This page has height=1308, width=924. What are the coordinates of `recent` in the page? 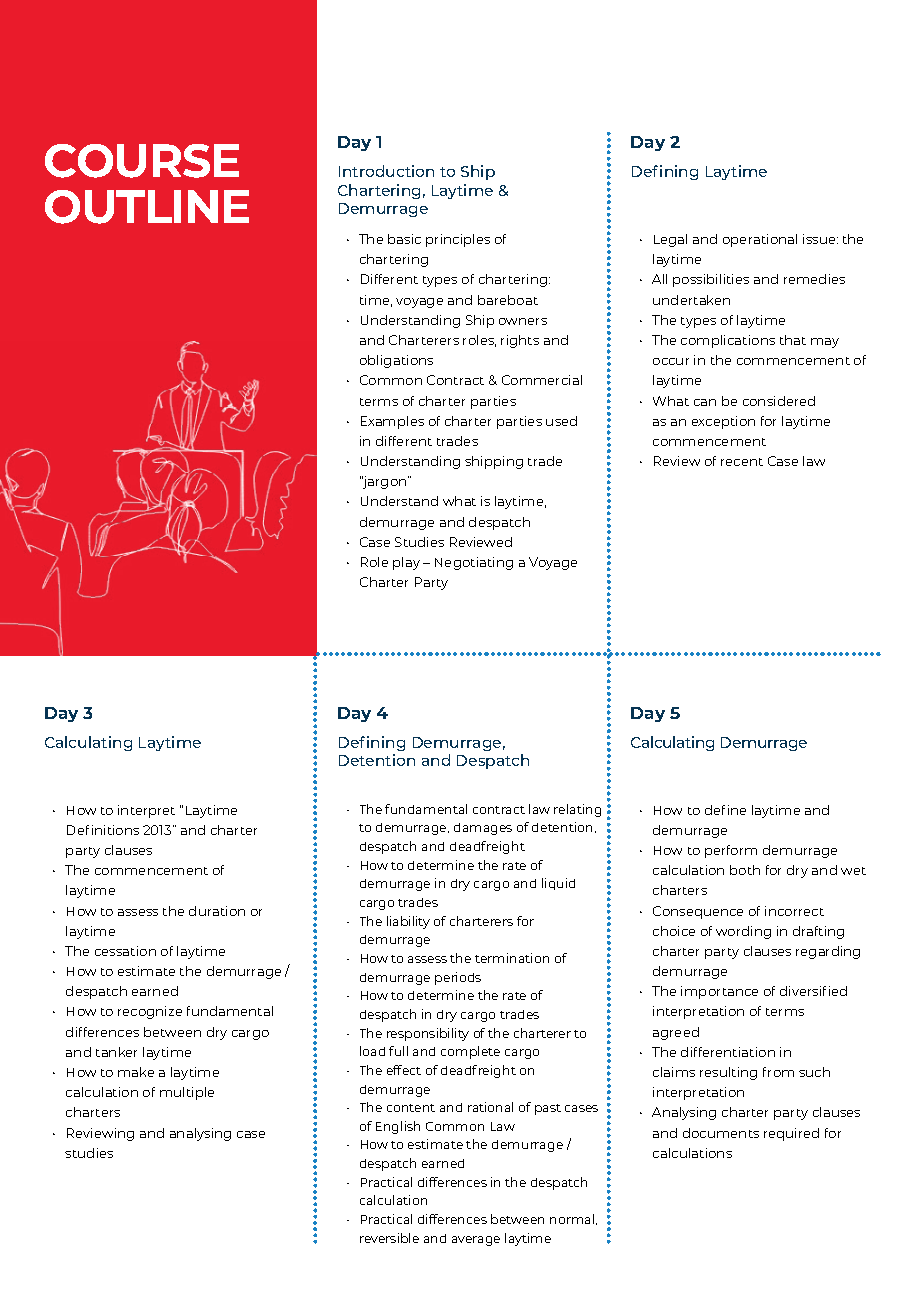 It's located at (742, 462).
